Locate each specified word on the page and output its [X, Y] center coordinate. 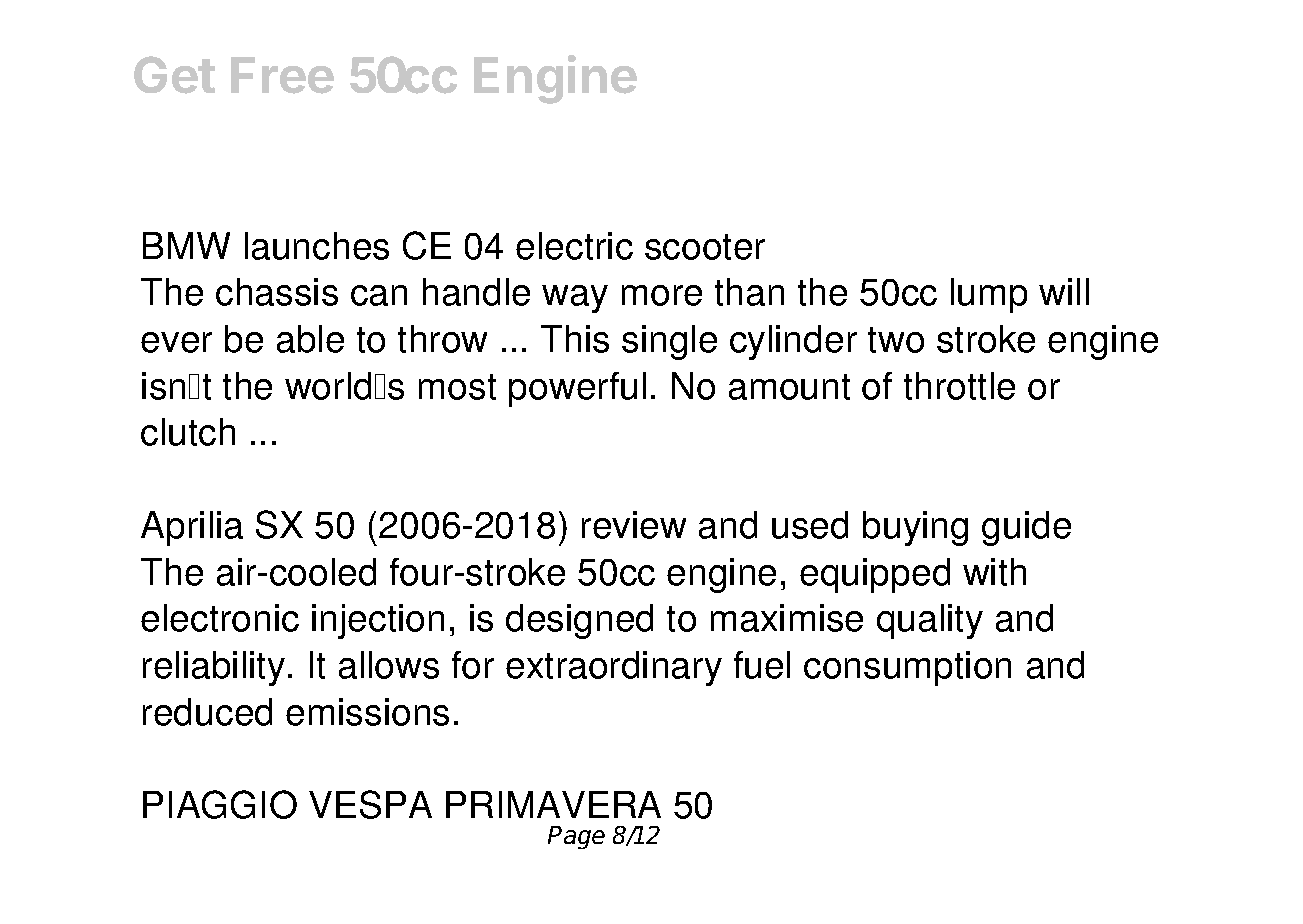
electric [574, 246]
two [896, 340]
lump [989, 295]
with [994, 572]
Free [282, 75]
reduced [207, 712]
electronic [220, 618]
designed [579, 621]
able [310, 339]
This [575, 339]
